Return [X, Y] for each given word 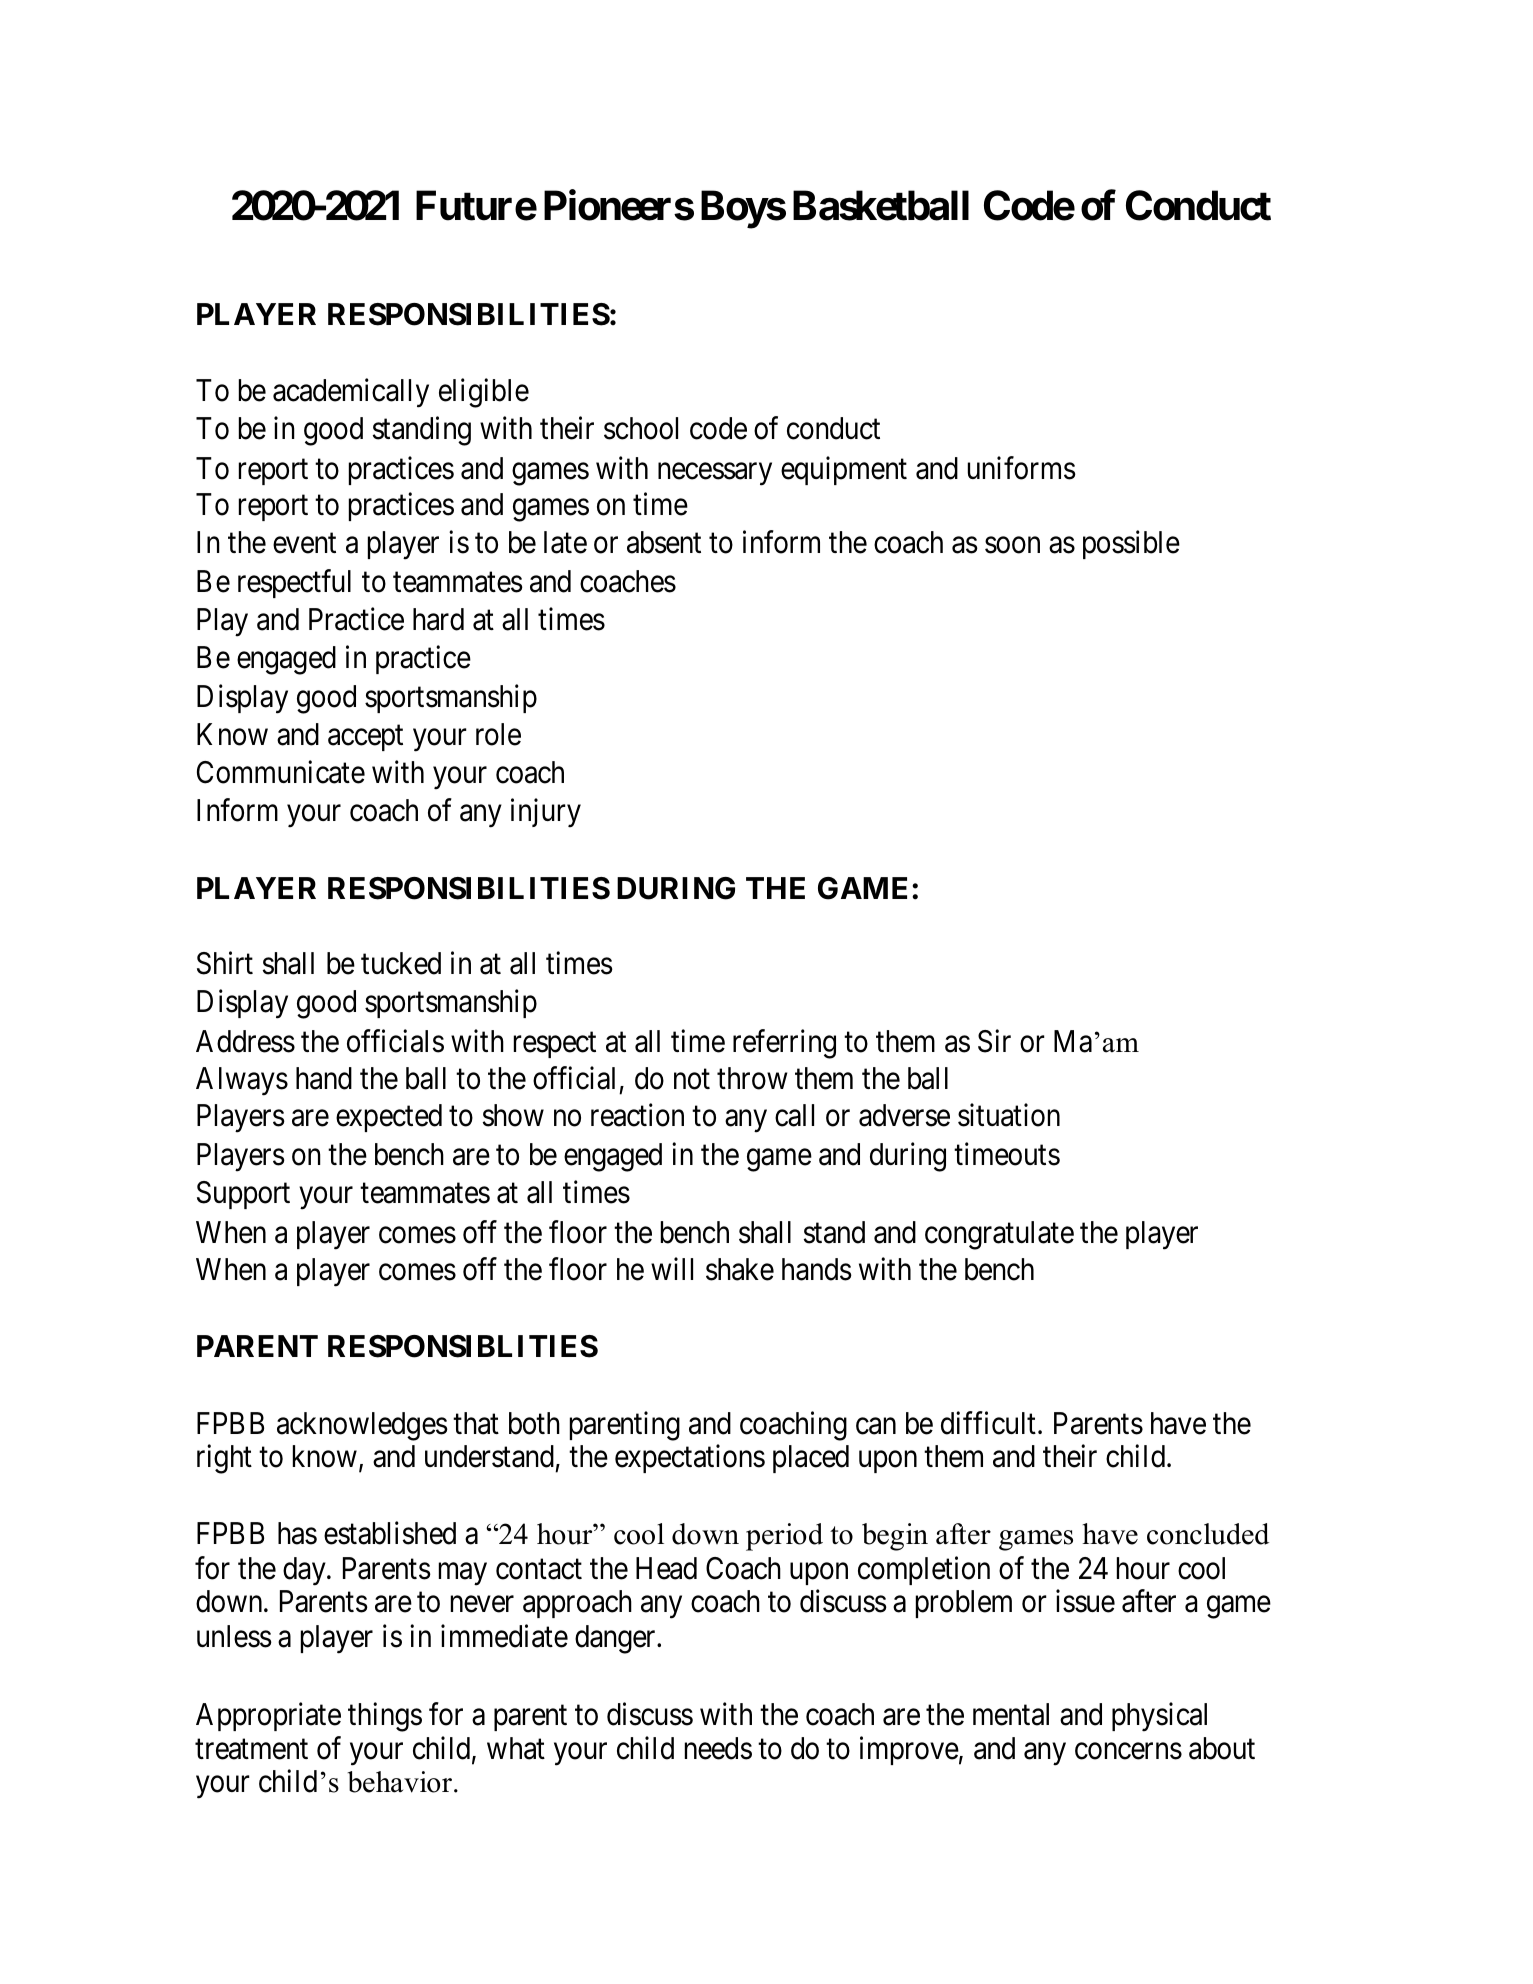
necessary [715, 474]
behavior [401, 1782]
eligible [484, 393]
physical [1159, 1717]
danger [616, 1639]
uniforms [1022, 468]
